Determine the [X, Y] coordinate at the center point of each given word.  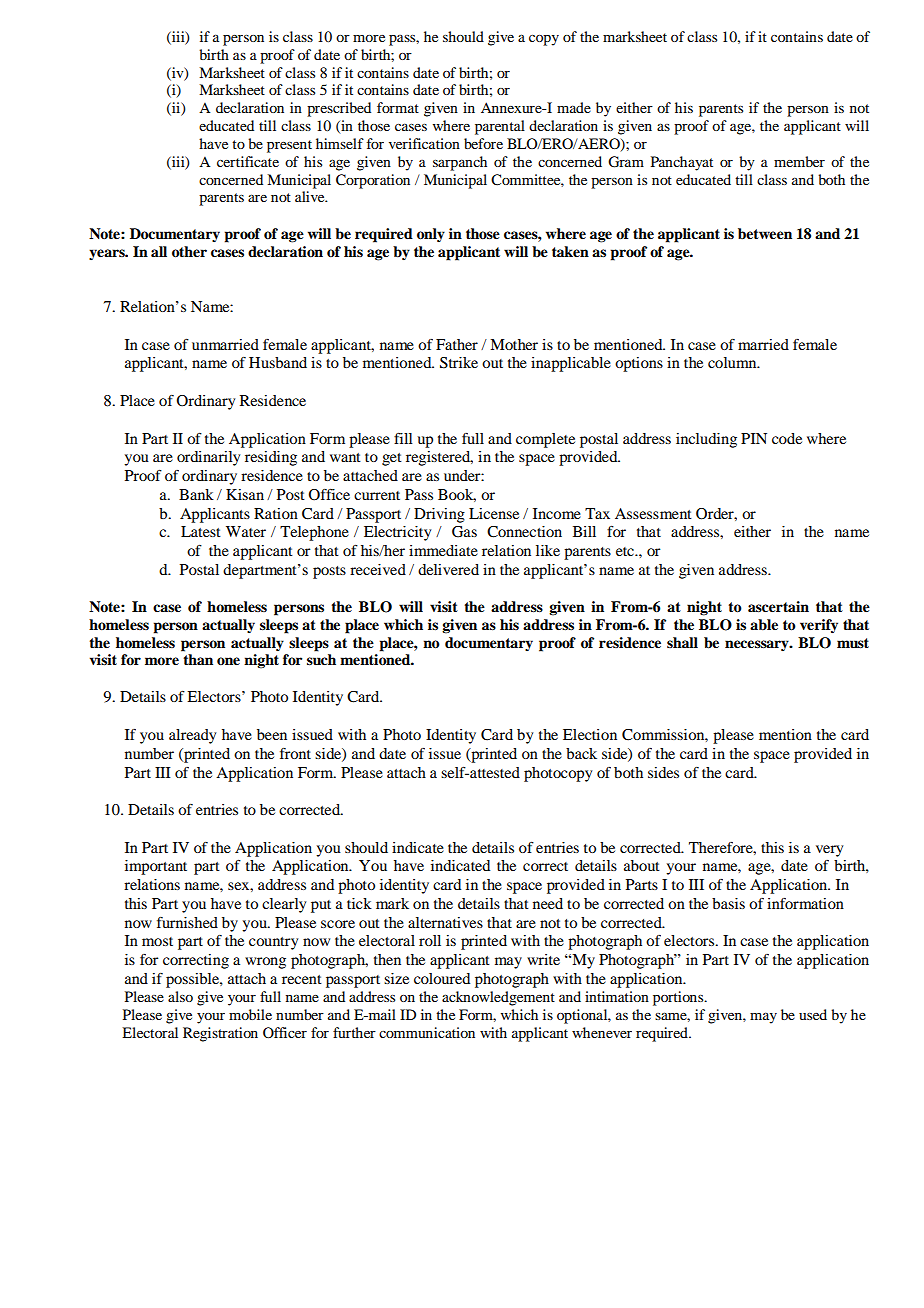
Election [590, 734]
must [853, 643]
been [272, 734]
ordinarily [208, 458]
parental [500, 127]
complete [545, 440]
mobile [250, 1014]
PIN [754, 438]
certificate [248, 161]
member [799, 161]
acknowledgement [498, 998]
